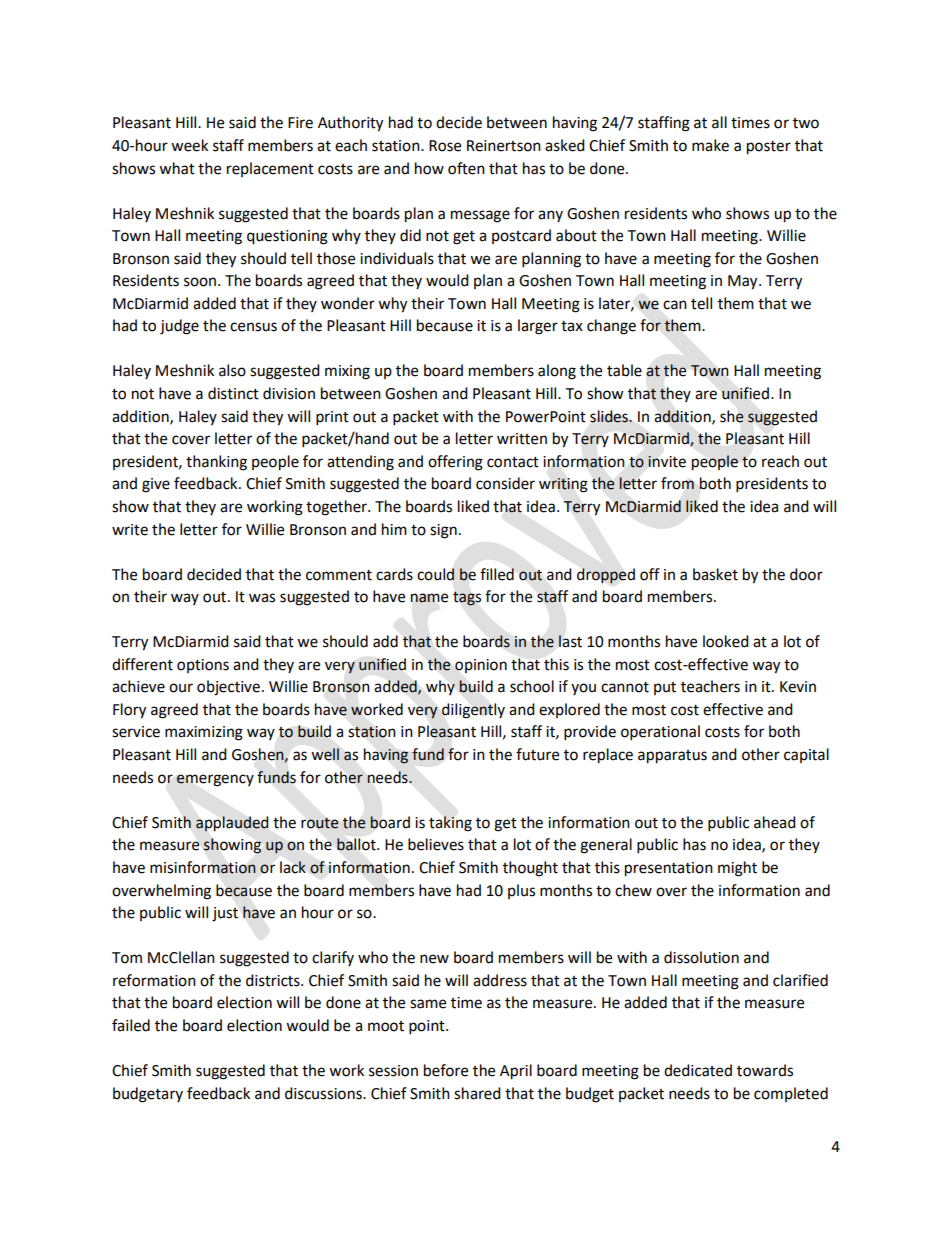 The image size is (952, 1233). What do you see at coordinates (710, 145) in the screenshot?
I see `make` at bounding box center [710, 145].
